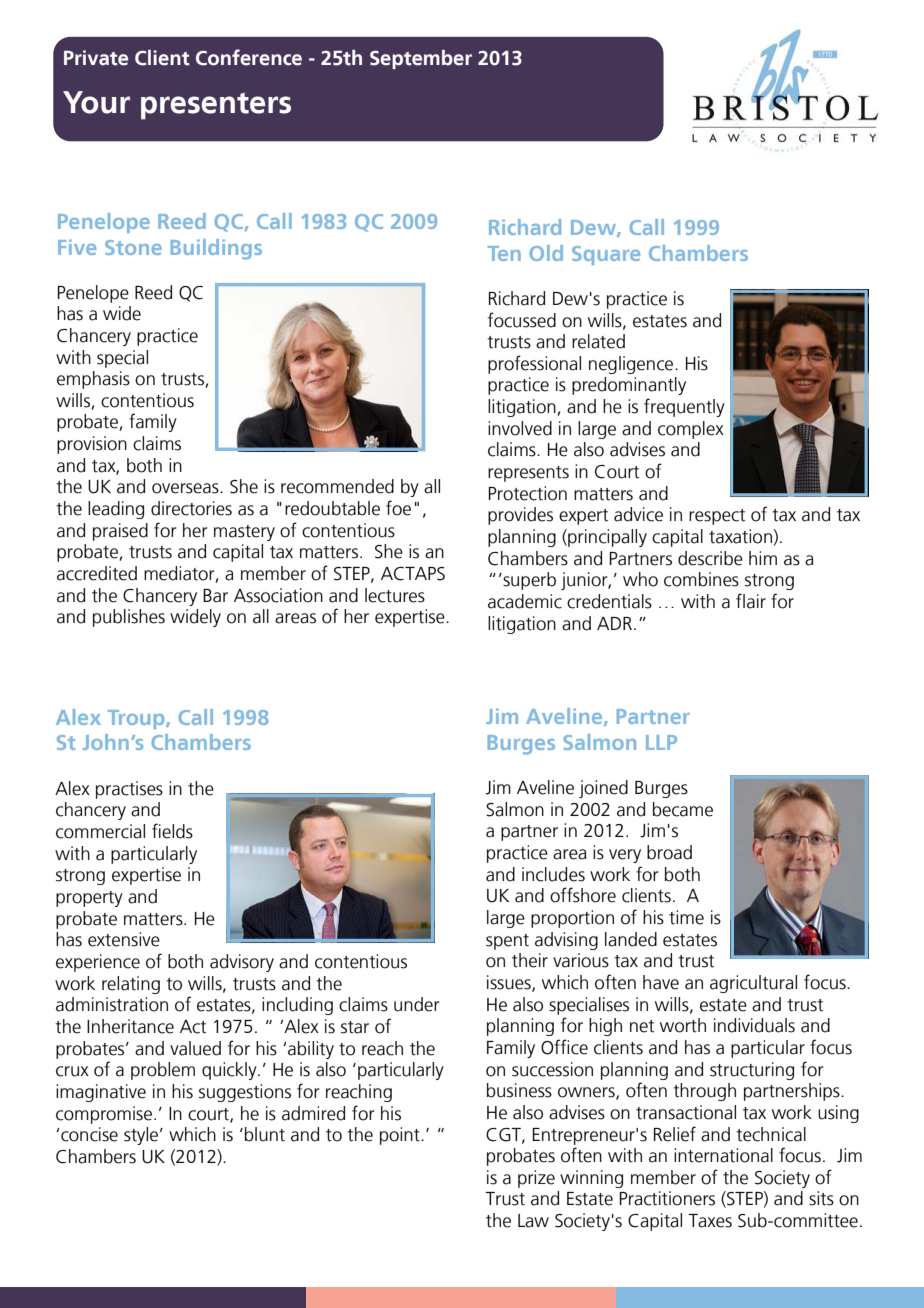 Image resolution: width=924 pixels, height=1308 pixels. I want to click on fields, so click(172, 831).
